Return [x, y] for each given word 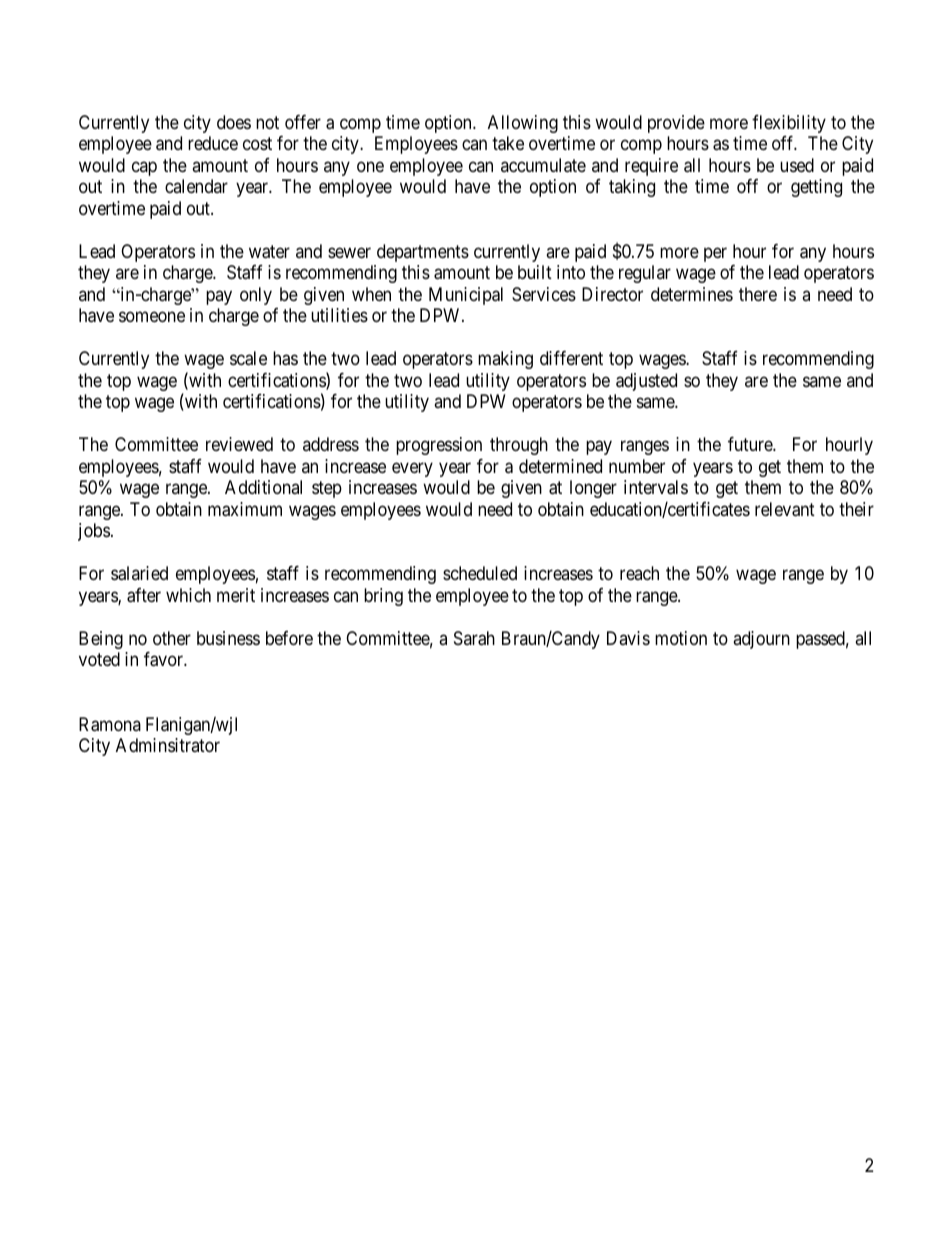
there [758, 294]
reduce [213, 143]
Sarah [474, 638]
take [508, 143]
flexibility [789, 124]
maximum [245, 509]
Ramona [110, 724]
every [412, 469]
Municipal [466, 296]
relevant [785, 509]
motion [681, 638]
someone [152, 317]
